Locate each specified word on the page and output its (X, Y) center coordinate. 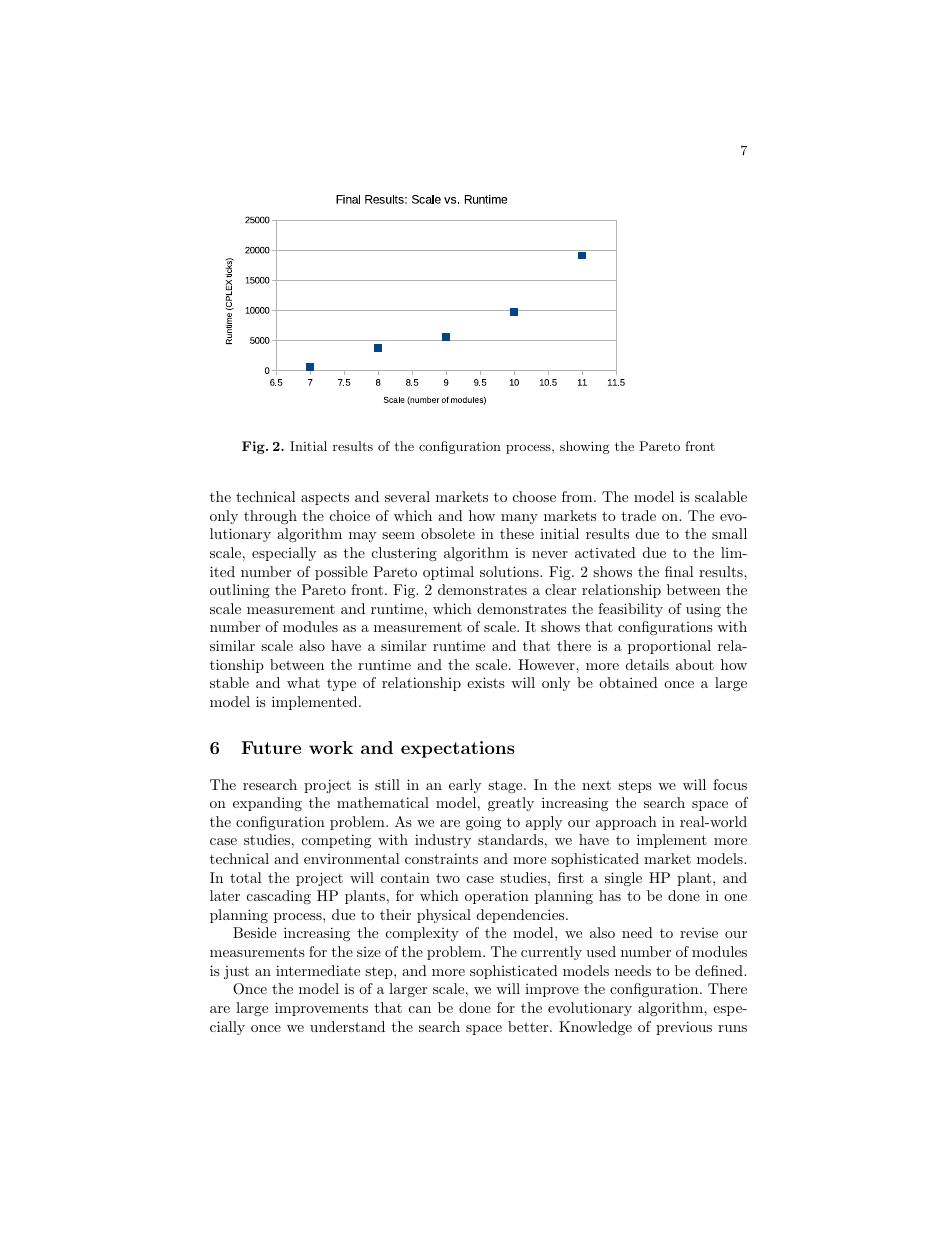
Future (271, 747)
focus (730, 784)
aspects (325, 499)
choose (534, 496)
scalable (721, 496)
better (529, 1026)
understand (347, 1026)
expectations (458, 749)
